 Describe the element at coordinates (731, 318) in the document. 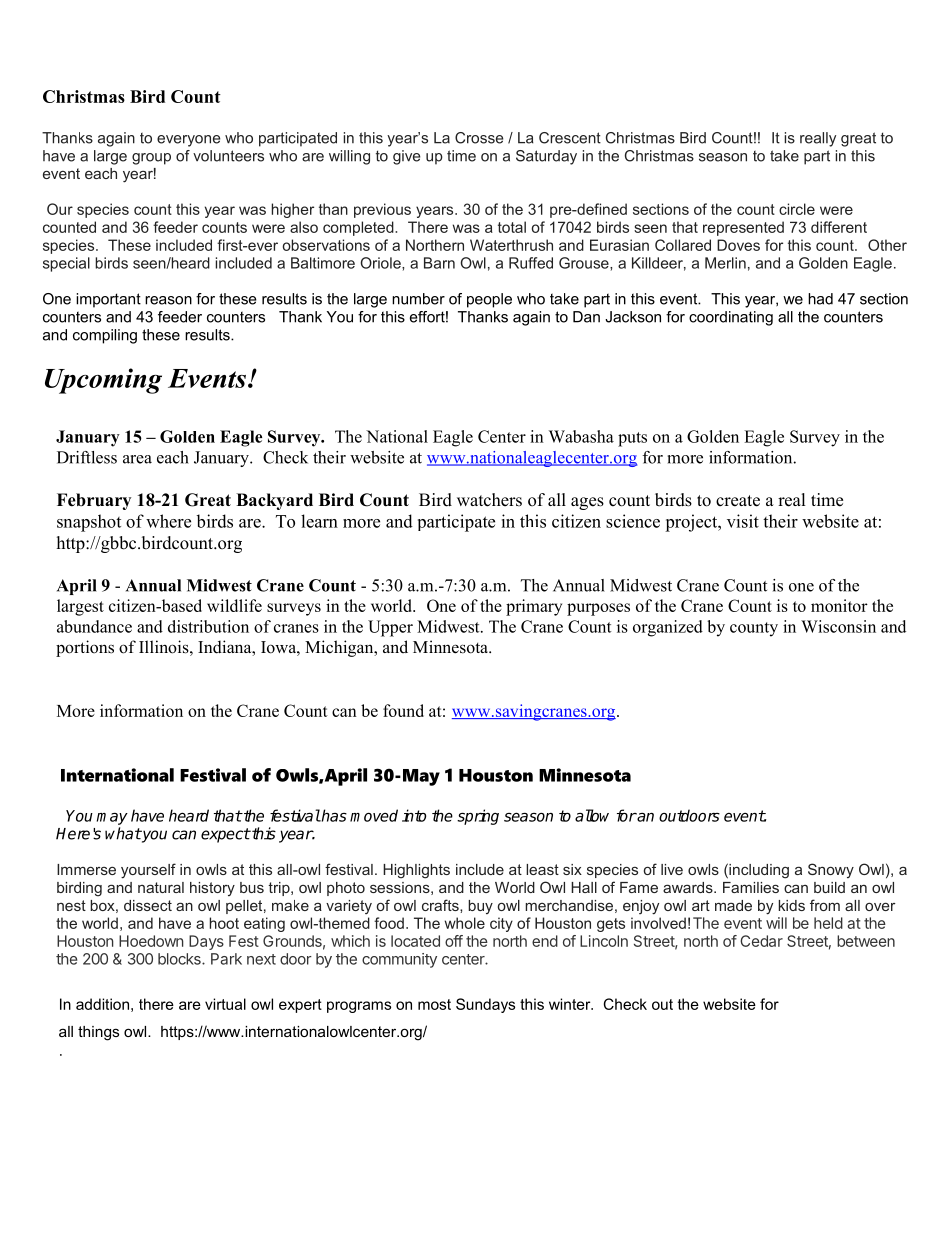

I see `coordinating` at that location.
